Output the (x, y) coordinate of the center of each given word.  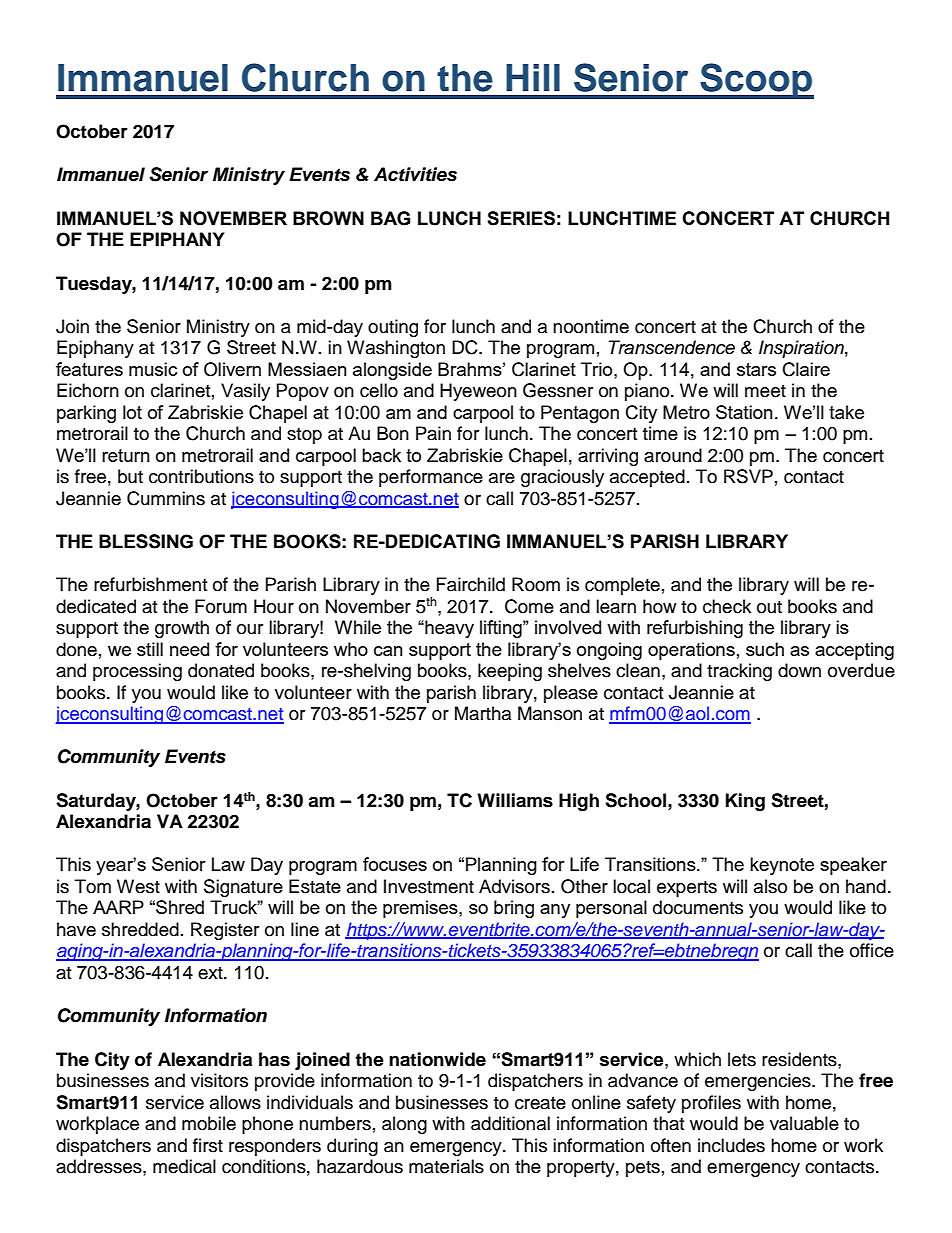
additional (510, 1123)
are (502, 478)
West (138, 886)
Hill (533, 77)
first (208, 1145)
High (579, 802)
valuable (804, 1123)
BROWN (328, 218)
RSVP (748, 476)
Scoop (756, 81)
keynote (782, 866)
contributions (201, 476)
